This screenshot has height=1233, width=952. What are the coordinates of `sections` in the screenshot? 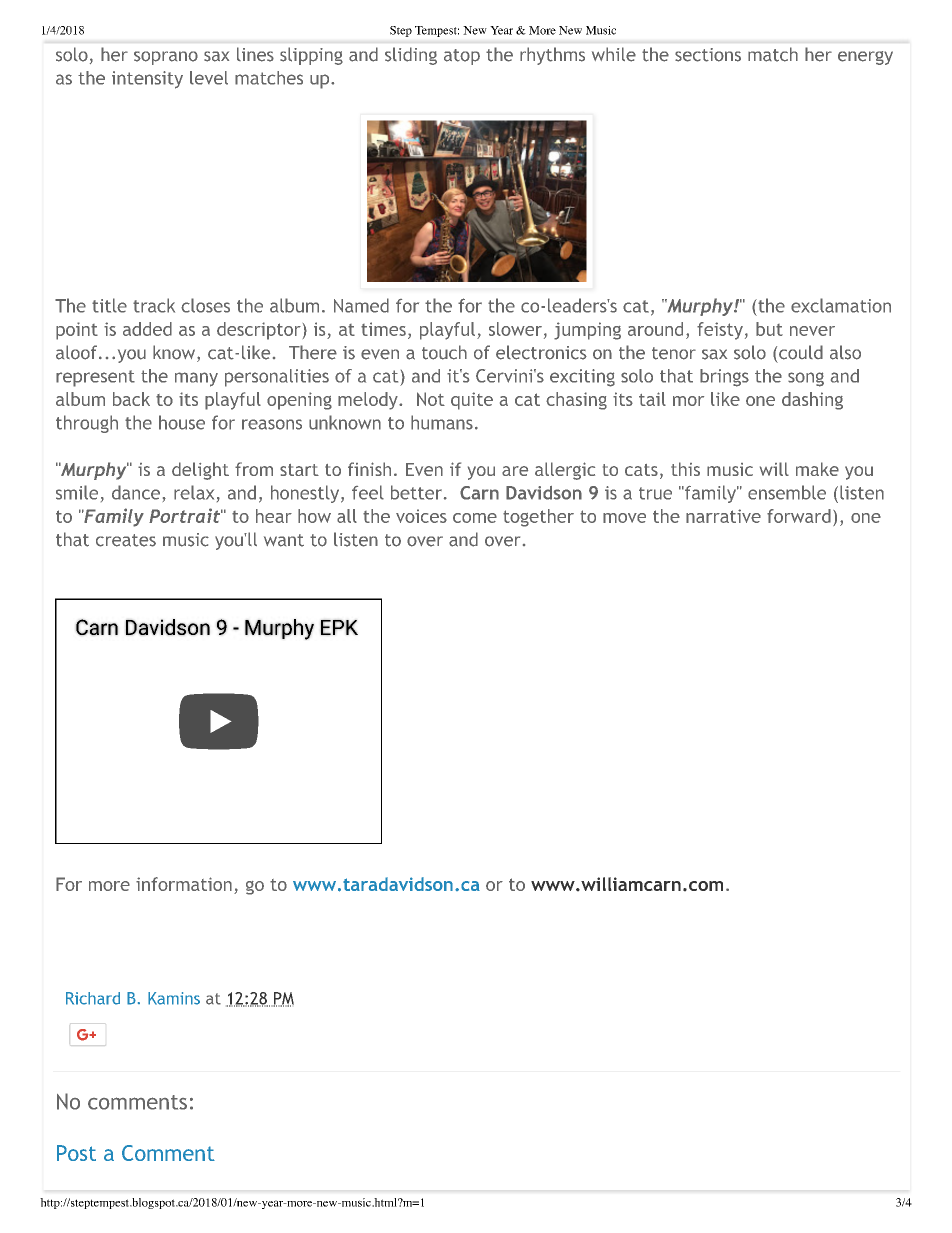 It's located at (708, 55).
